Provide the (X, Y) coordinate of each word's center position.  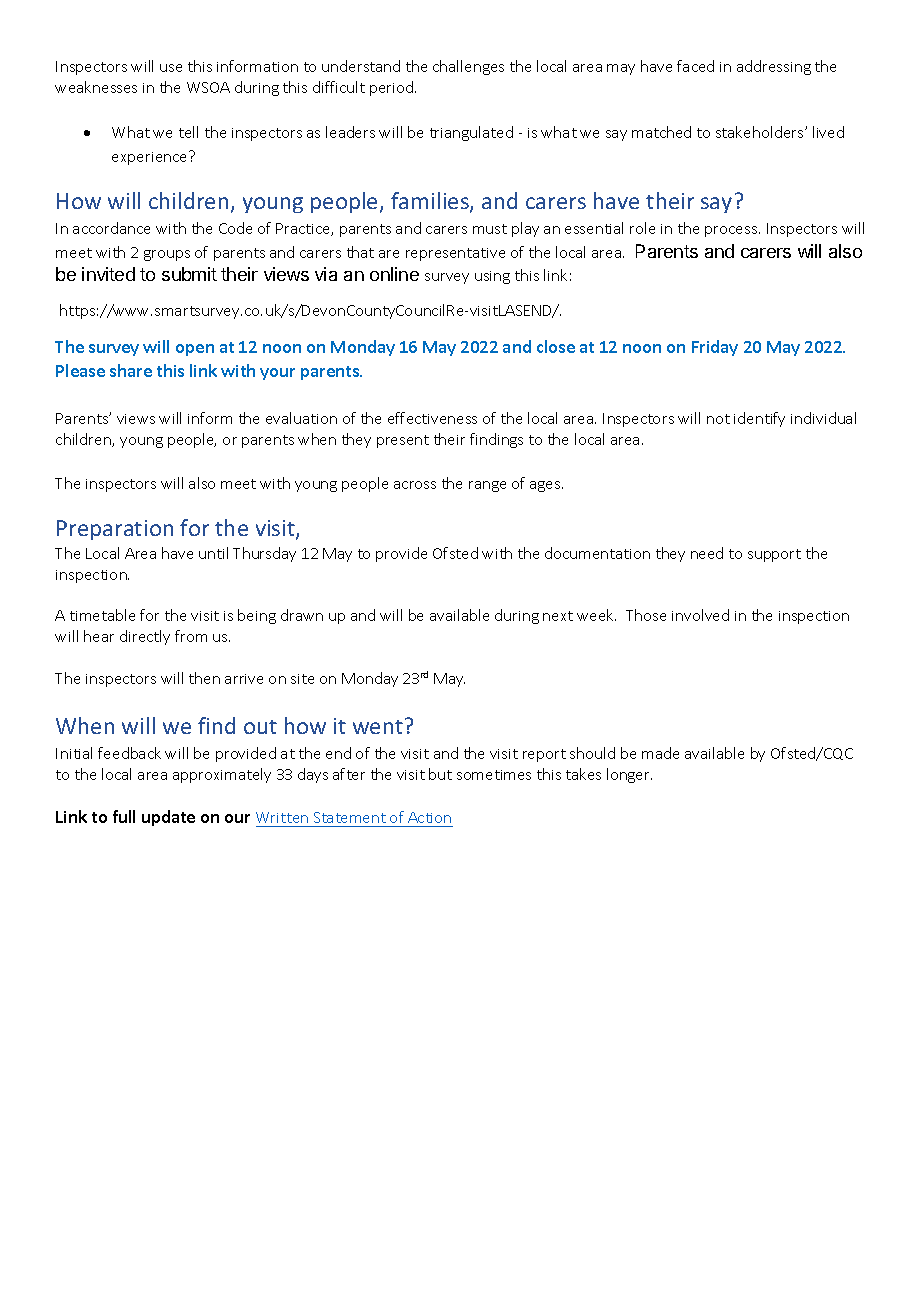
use (171, 68)
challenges (468, 67)
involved (700, 615)
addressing (774, 67)
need (707, 553)
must (490, 229)
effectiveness (432, 418)
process (732, 231)
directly (145, 637)
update (168, 818)
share (131, 370)
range (487, 486)
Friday (715, 348)
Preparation (115, 530)
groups (167, 255)
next (558, 616)
